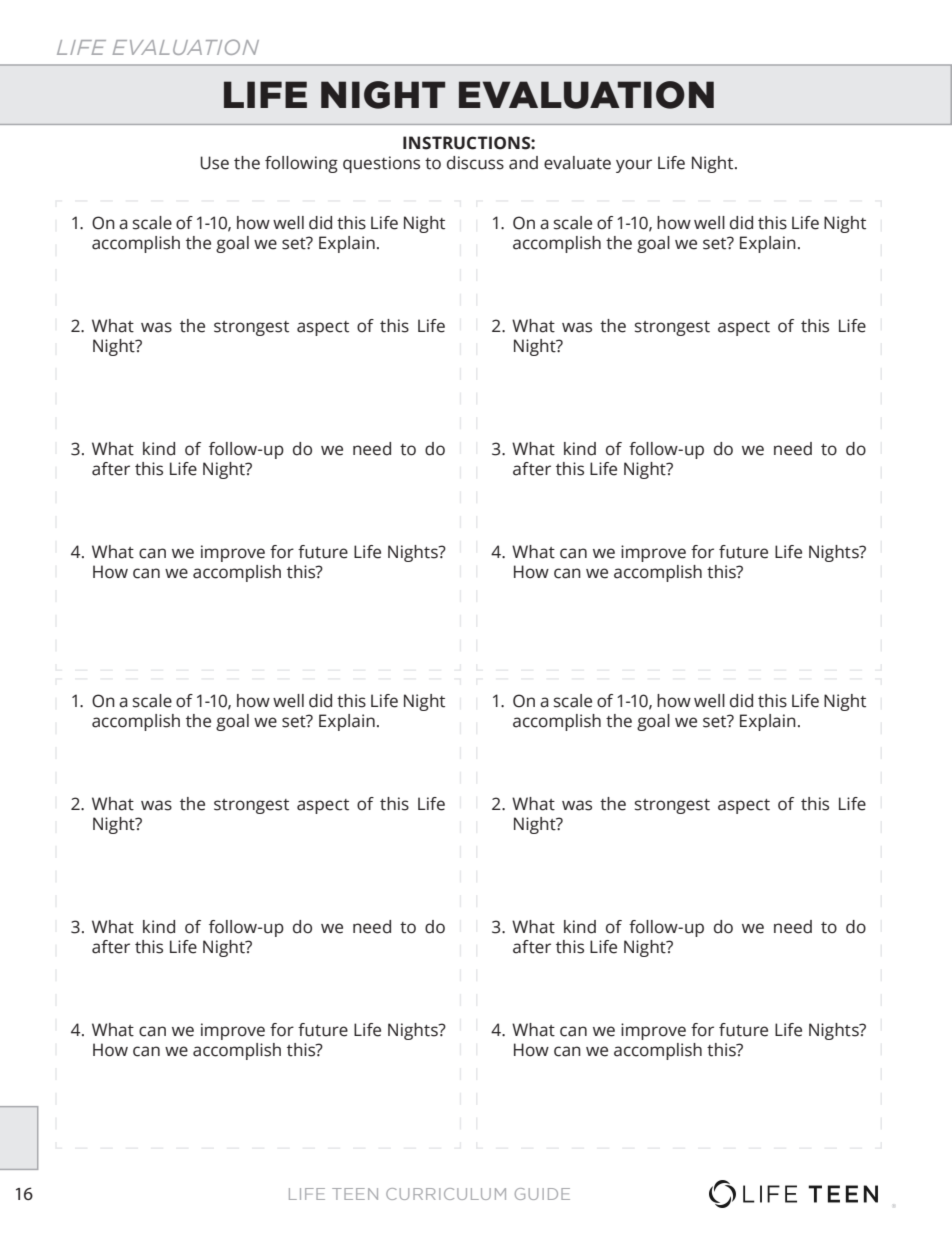 The height and width of the screenshot is (1233, 952). What do you see at coordinates (355, 1194) in the screenshot?
I see `TEEN` at bounding box center [355, 1194].
